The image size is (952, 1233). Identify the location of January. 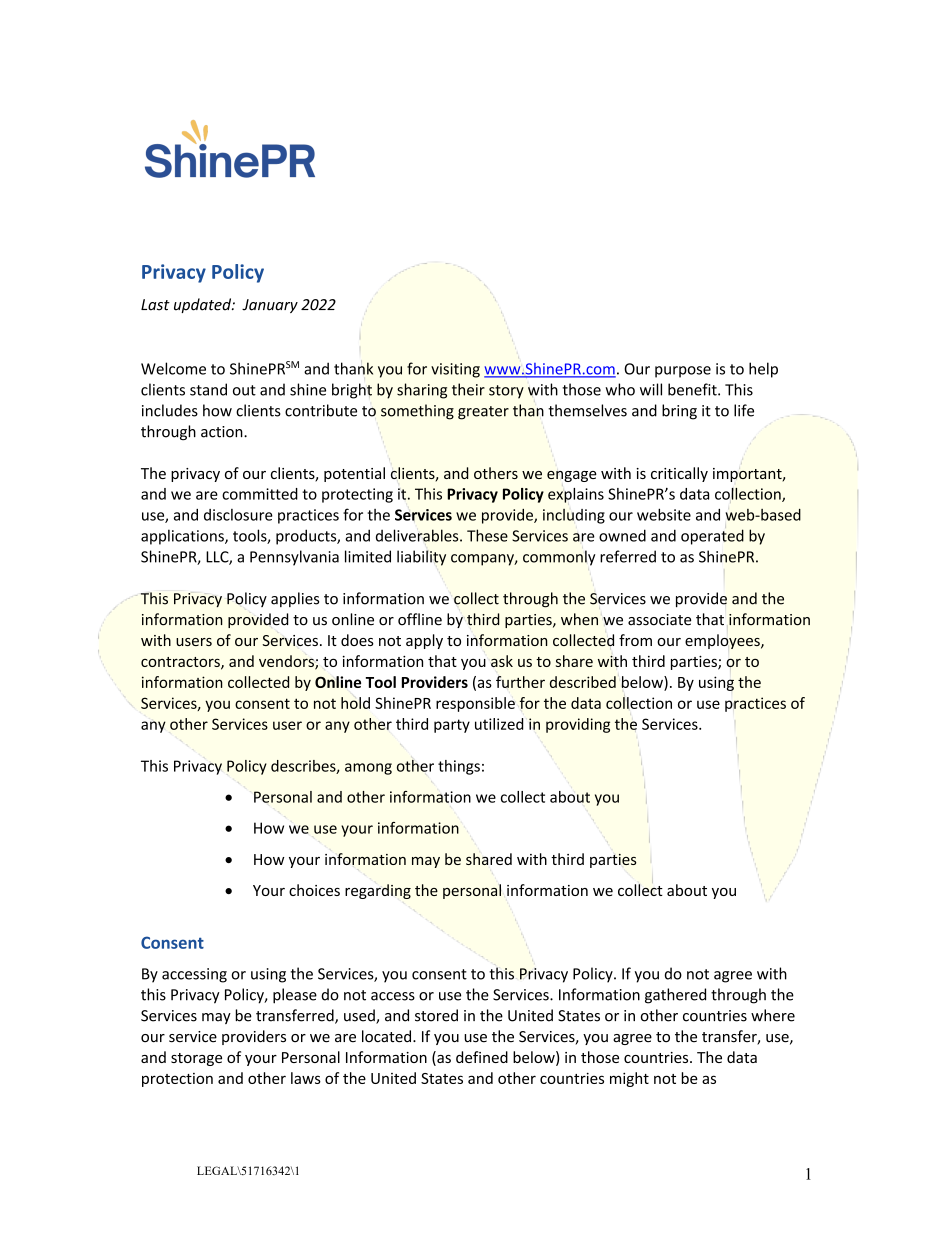
(270, 306).
